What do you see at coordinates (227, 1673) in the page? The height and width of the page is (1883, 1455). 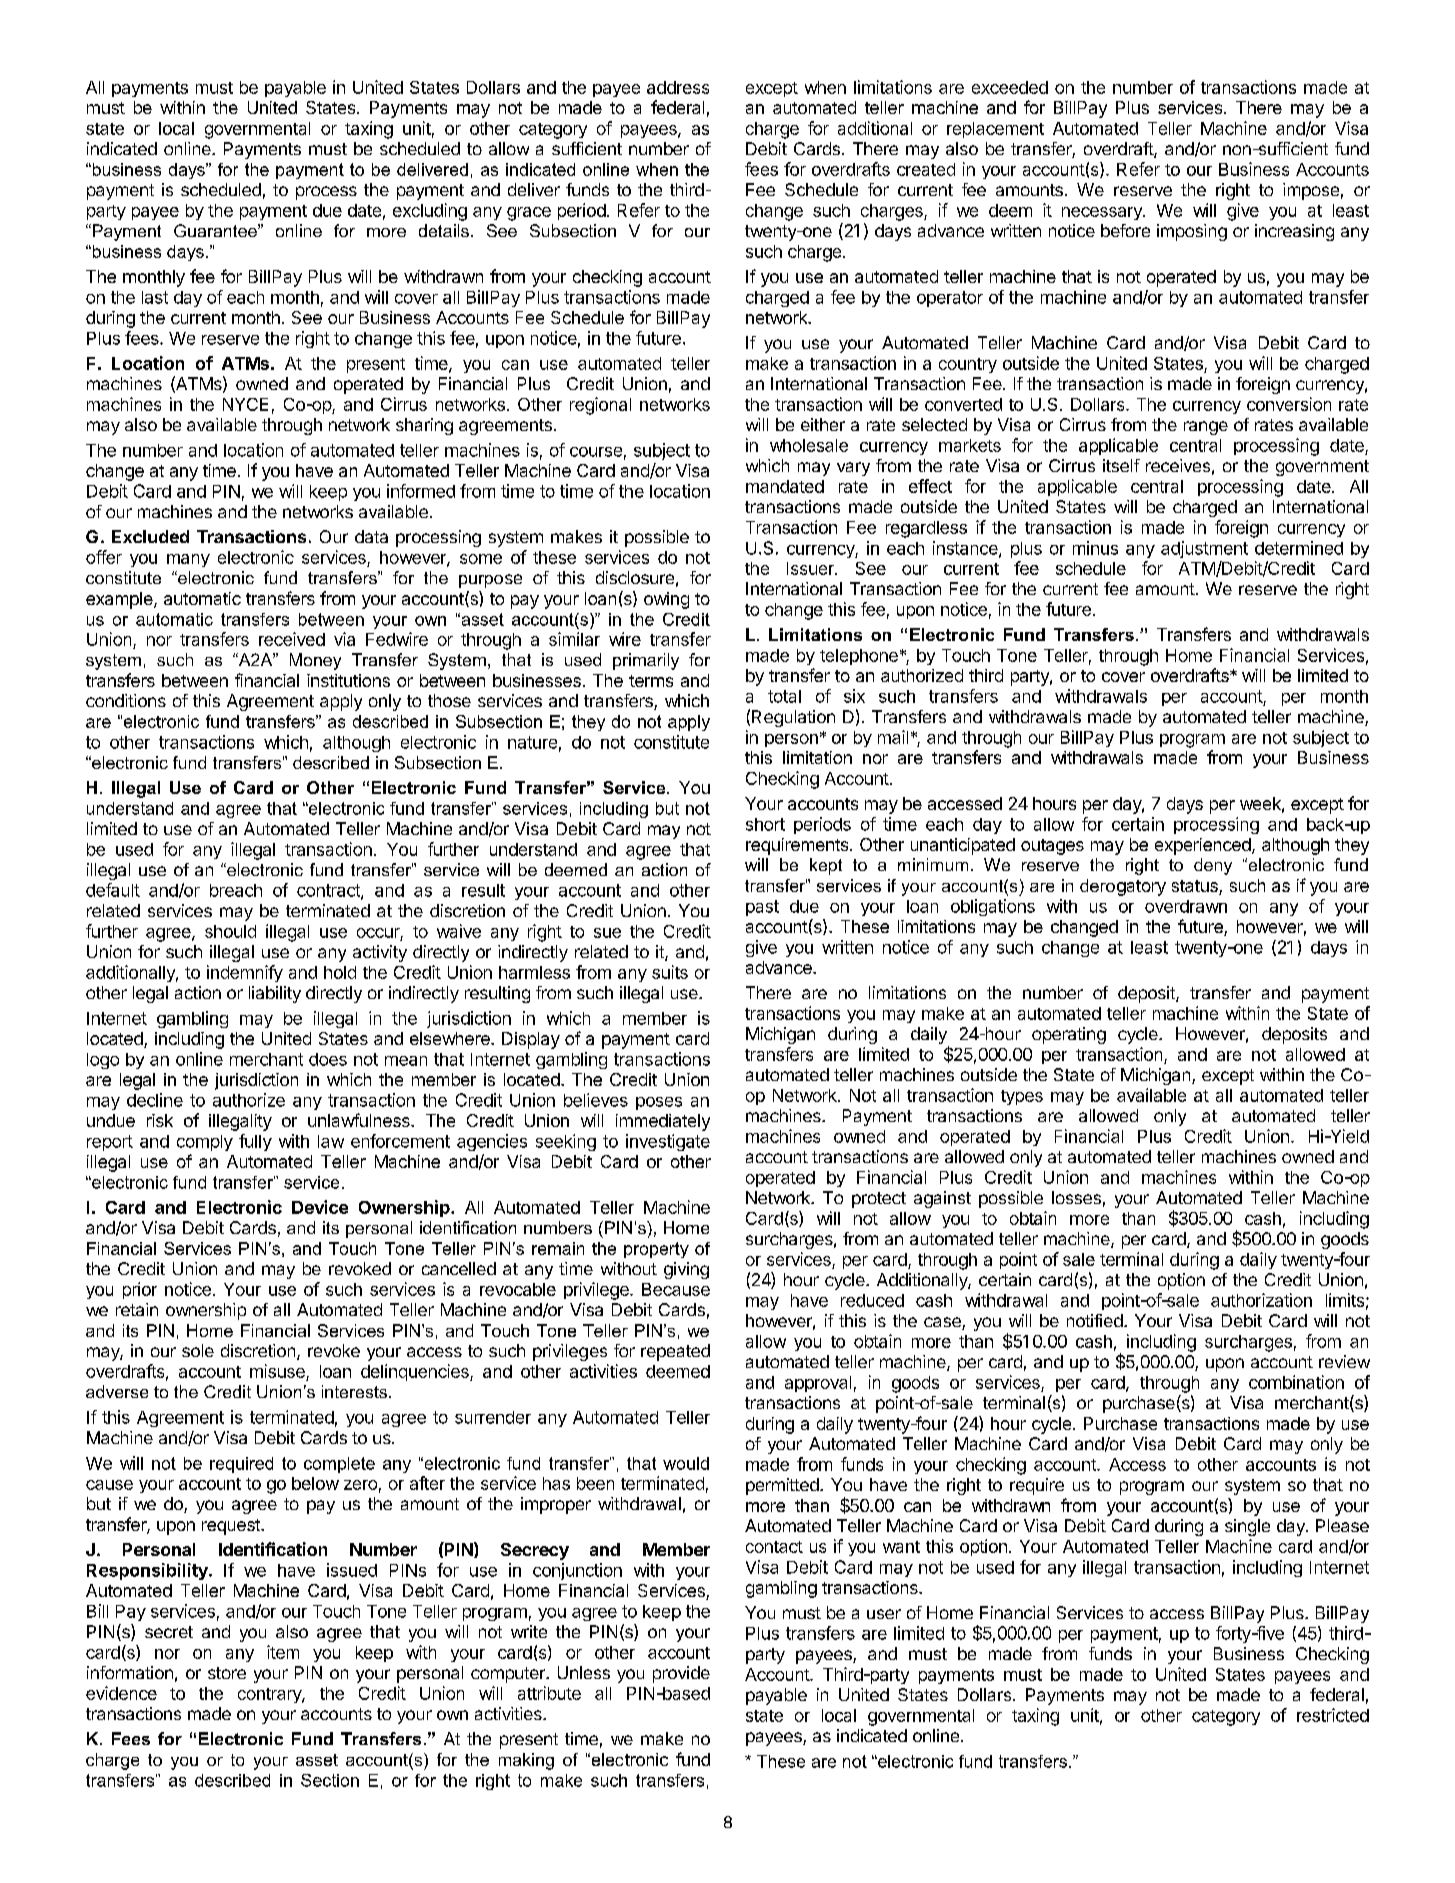 I see `store` at bounding box center [227, 1673].
